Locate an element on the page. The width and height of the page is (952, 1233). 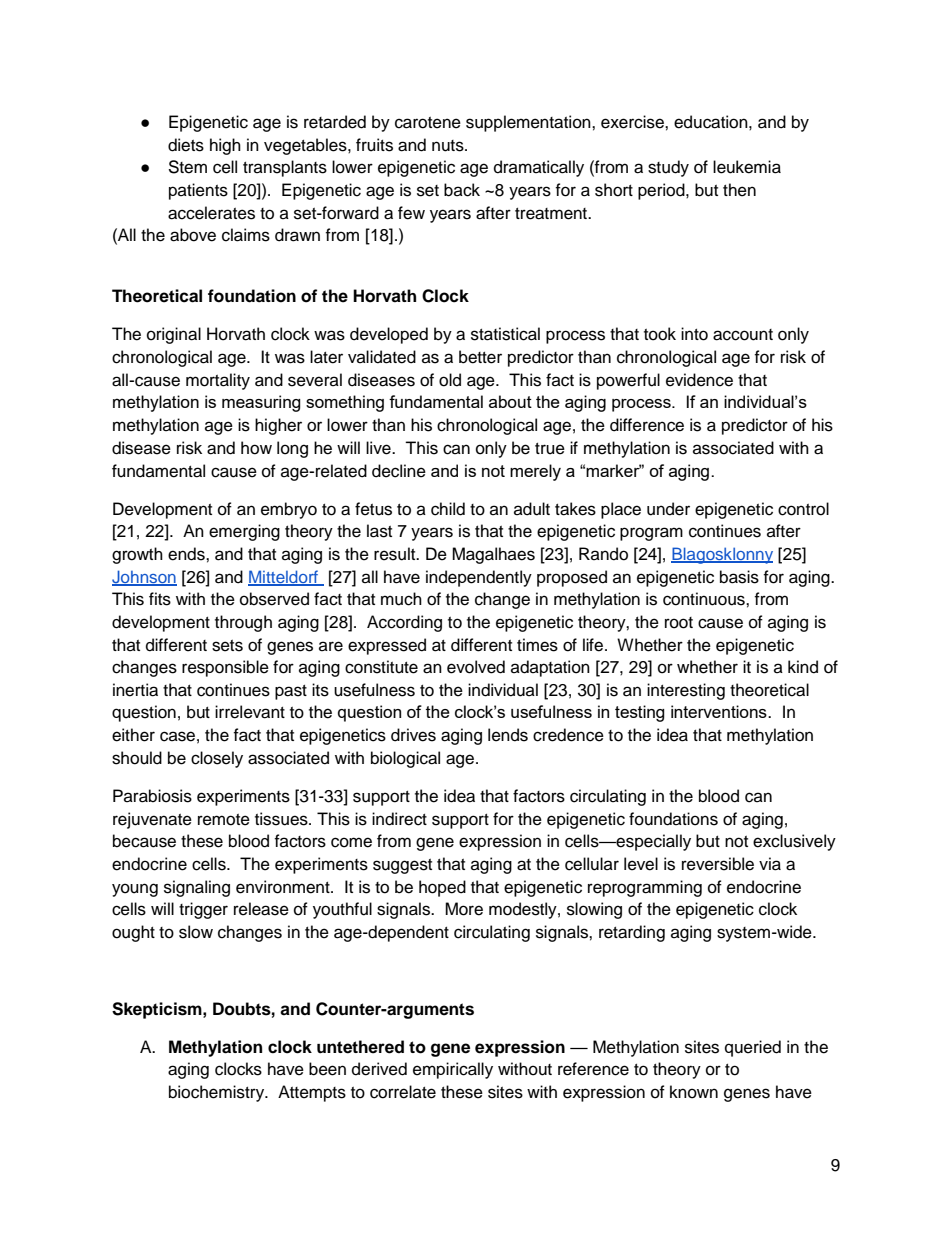
diets is located at coordinates (186, 145).
